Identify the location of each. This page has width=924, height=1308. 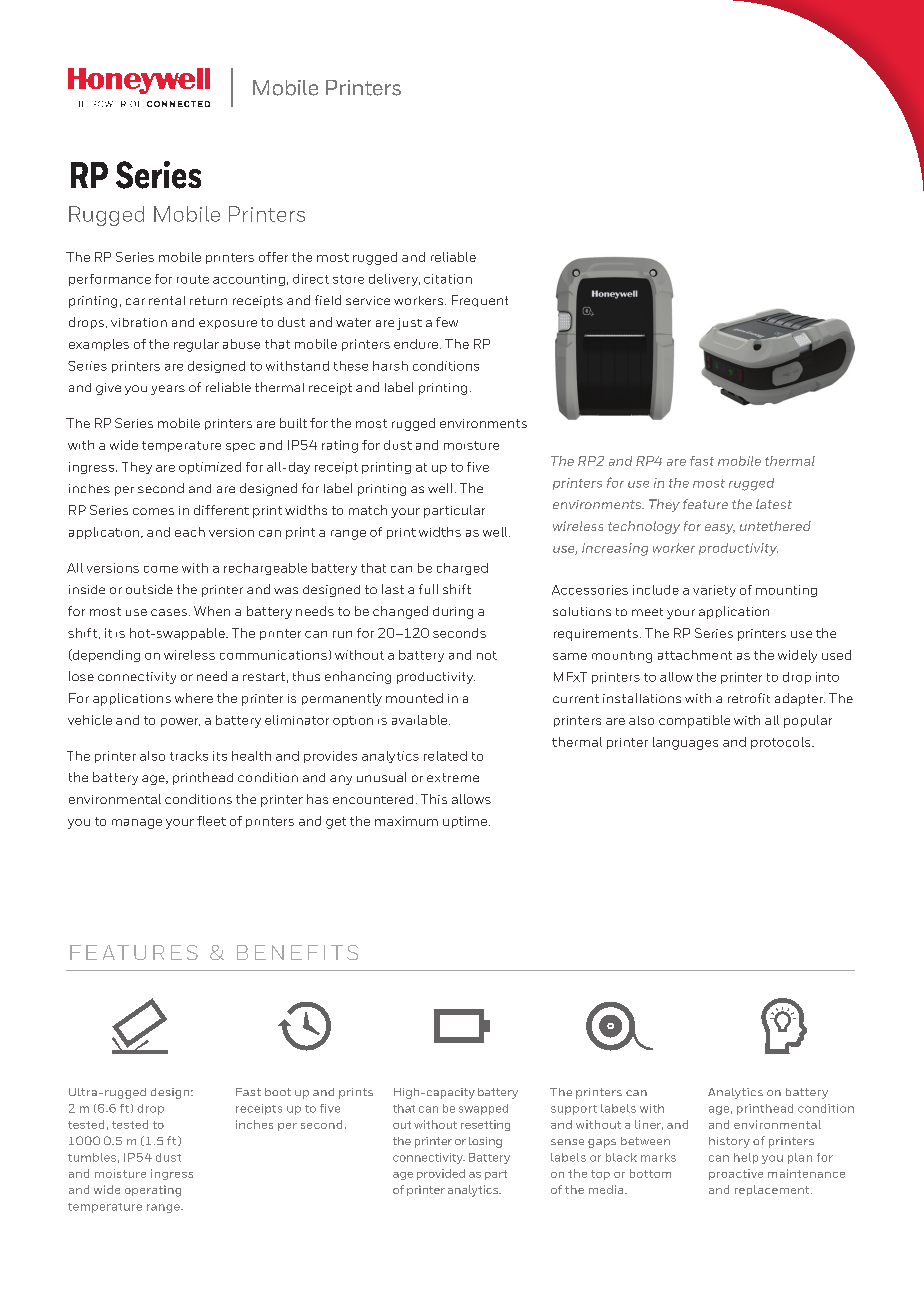
(190, 532).
